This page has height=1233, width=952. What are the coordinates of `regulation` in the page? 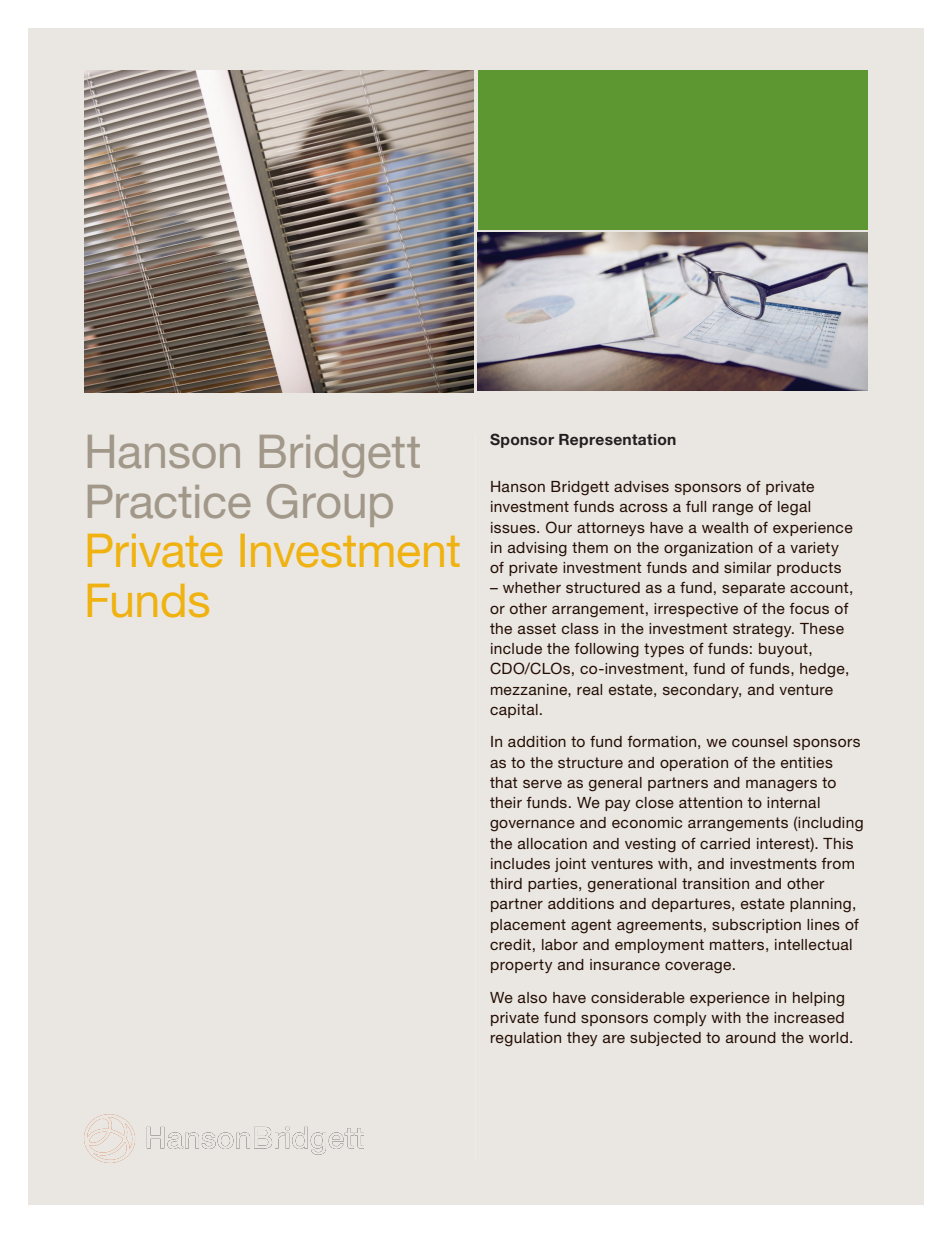 It's located at (526, 1039).
